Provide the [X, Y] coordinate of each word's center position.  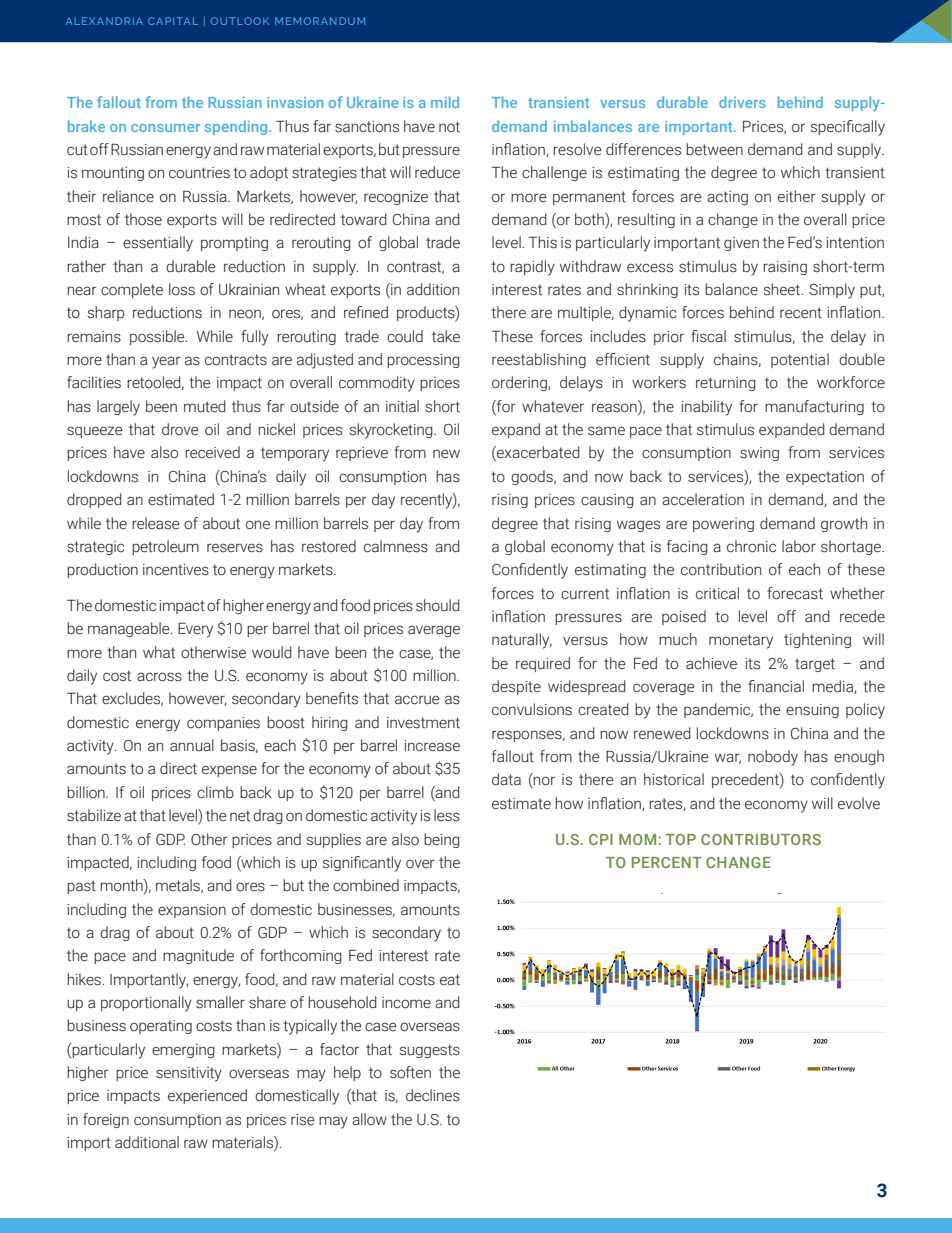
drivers [742, 102]
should [438, 605]
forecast [795, 593]
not [449, 127]
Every [195, 630]
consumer [165, 128]
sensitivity [189, 1074]
